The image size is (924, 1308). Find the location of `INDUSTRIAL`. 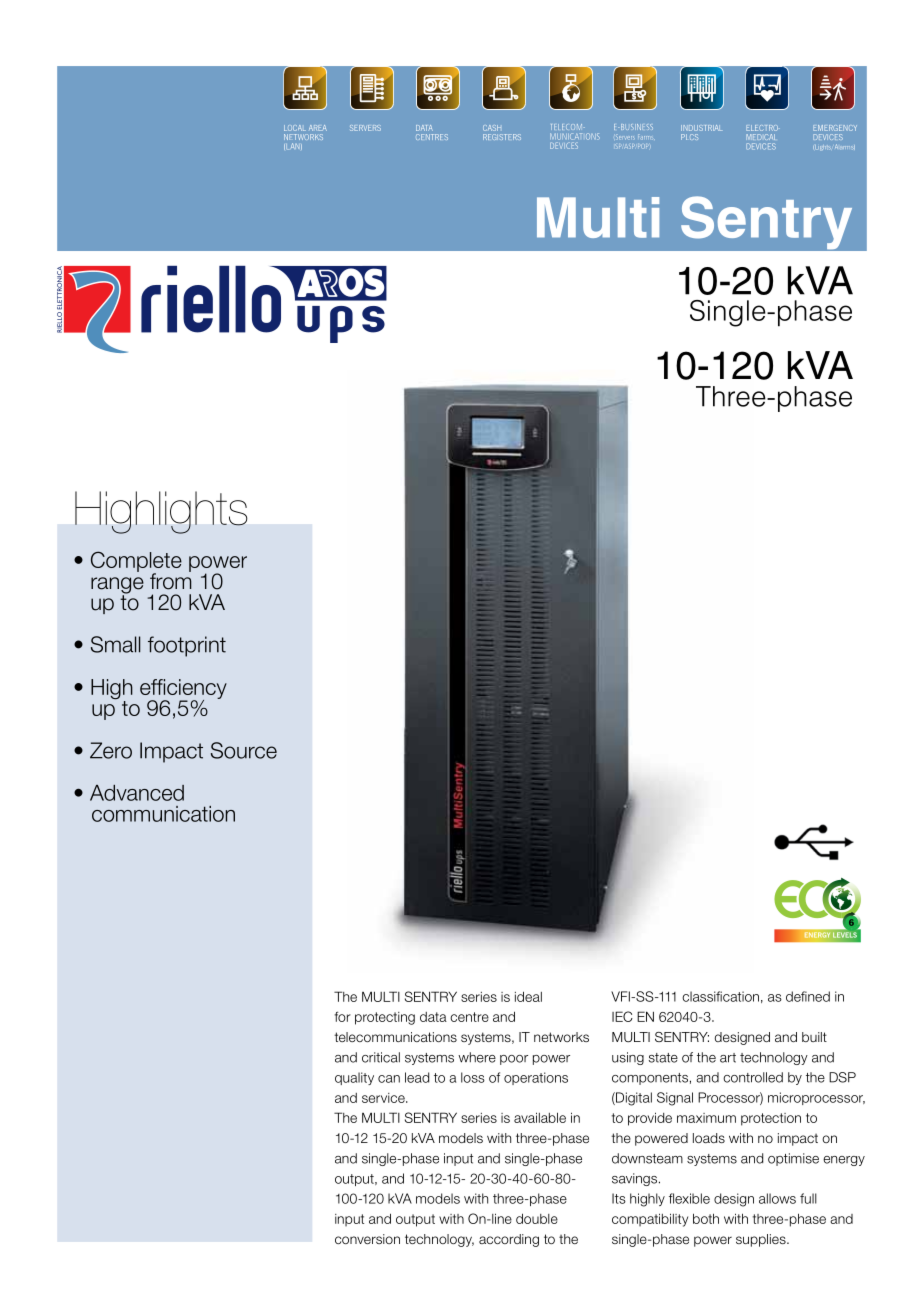

INDUSTRIAL is located at coordinates (701, 128).
